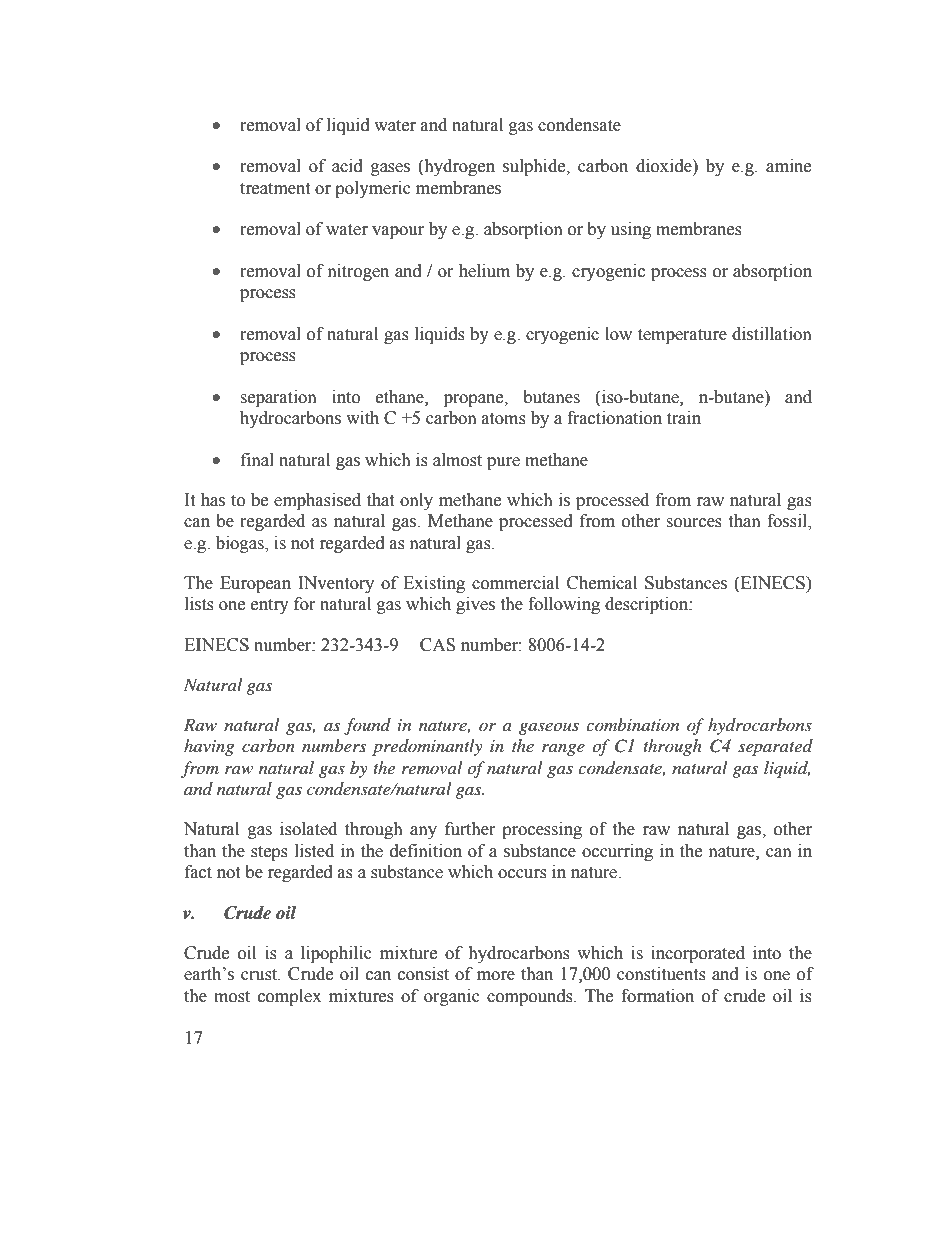 Image resolution: width=952 pixels, height=1233 pixels. Describe the element at coordinates (257, 460) in the image. I see `final` at that location.
